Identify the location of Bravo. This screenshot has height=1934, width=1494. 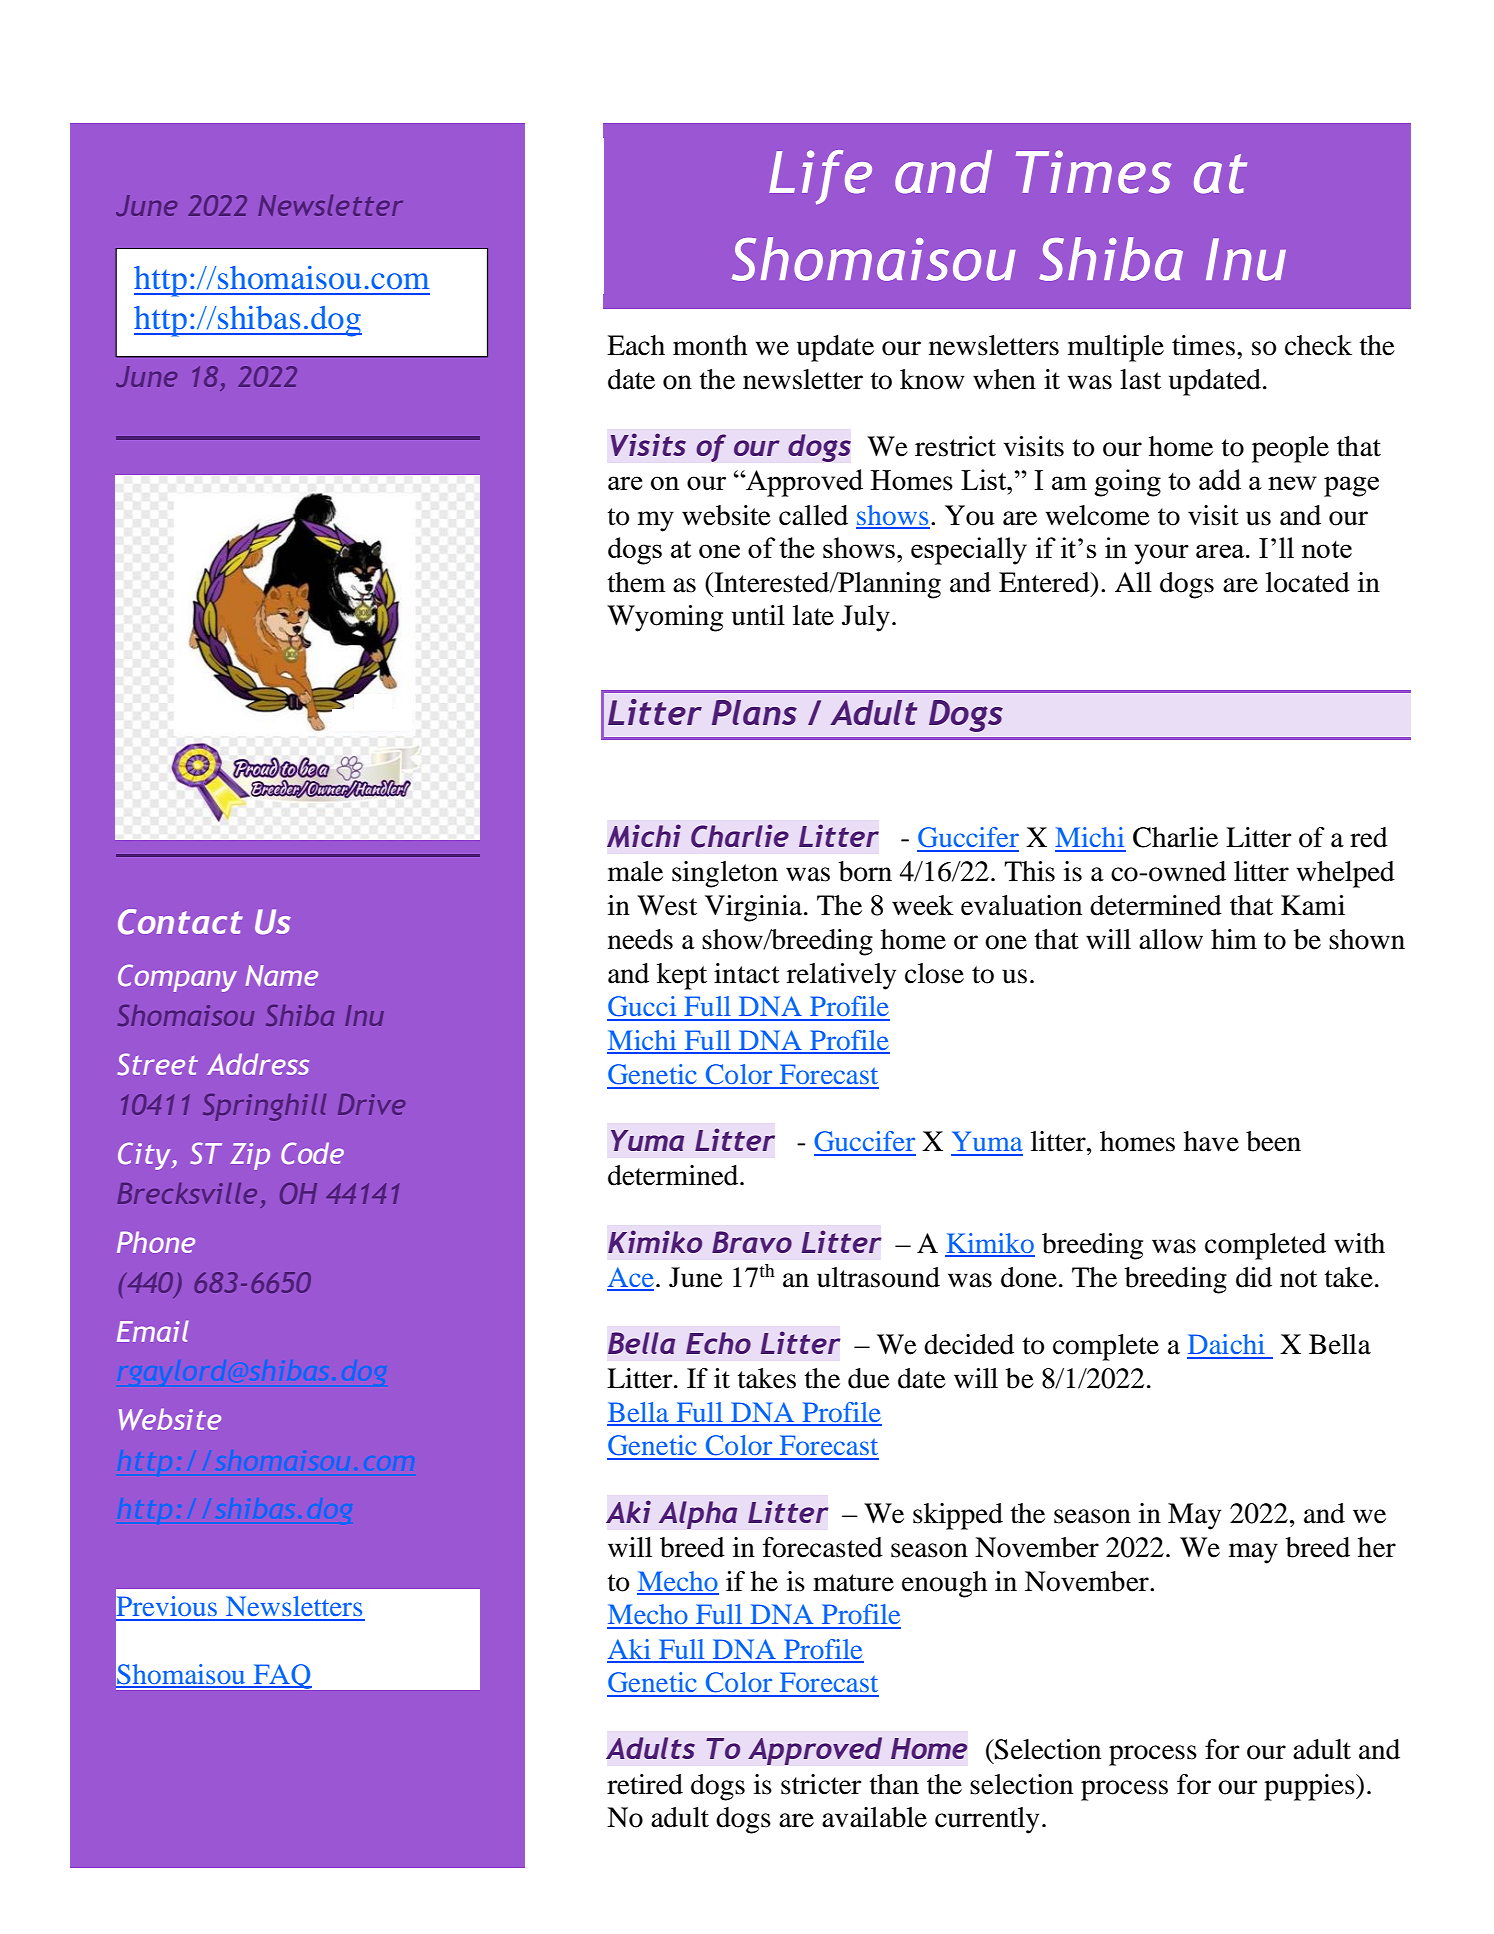
(752, 1242).
